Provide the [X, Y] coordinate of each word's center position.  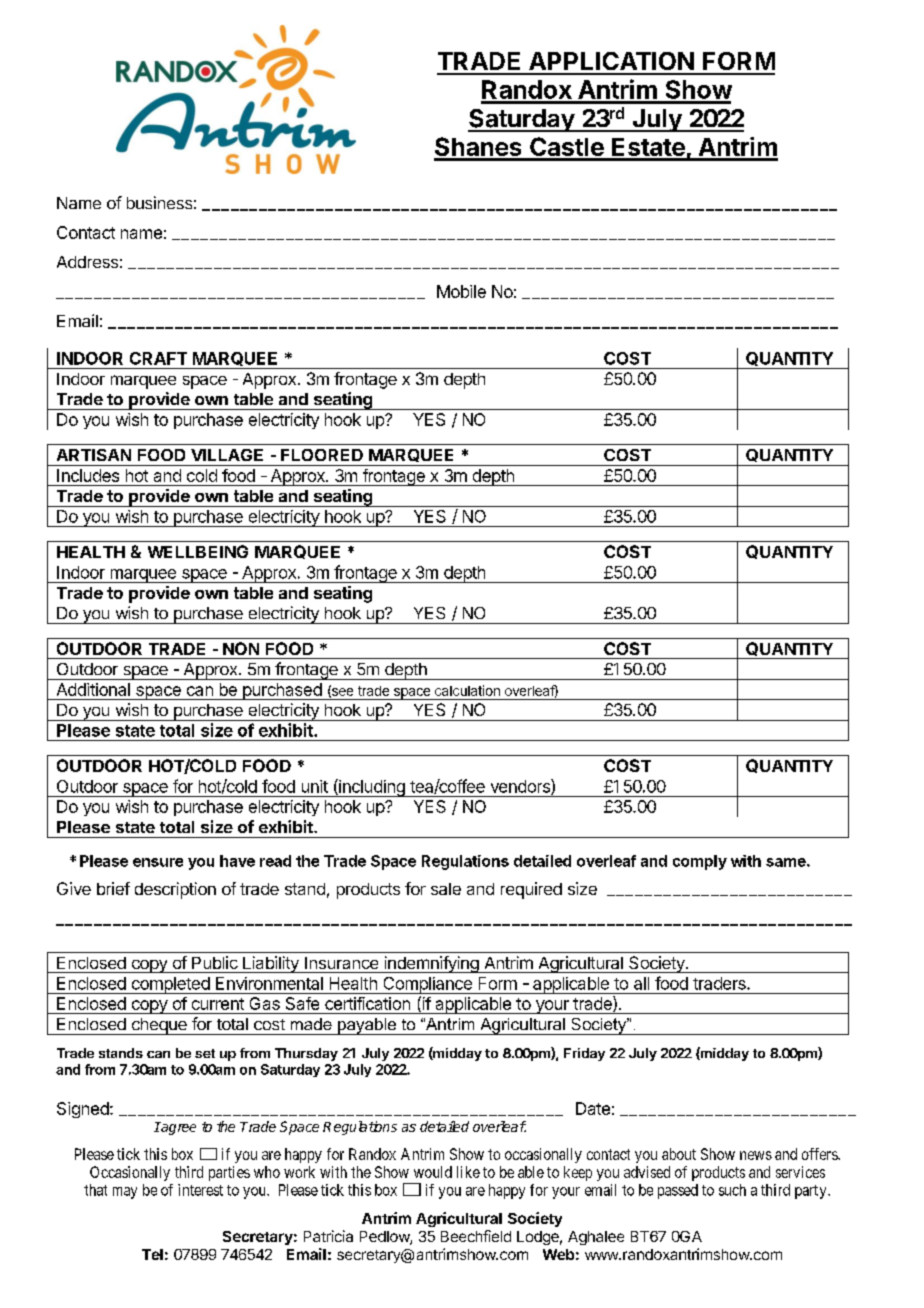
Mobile [461, 291]
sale [446, 889]
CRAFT [158, 358]
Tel [152, 1254]
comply [700, 862]
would [433, 1172]
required [531, 890]
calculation [467, 690]
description [175, 890]
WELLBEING [198, 551]
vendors [521, 787]
